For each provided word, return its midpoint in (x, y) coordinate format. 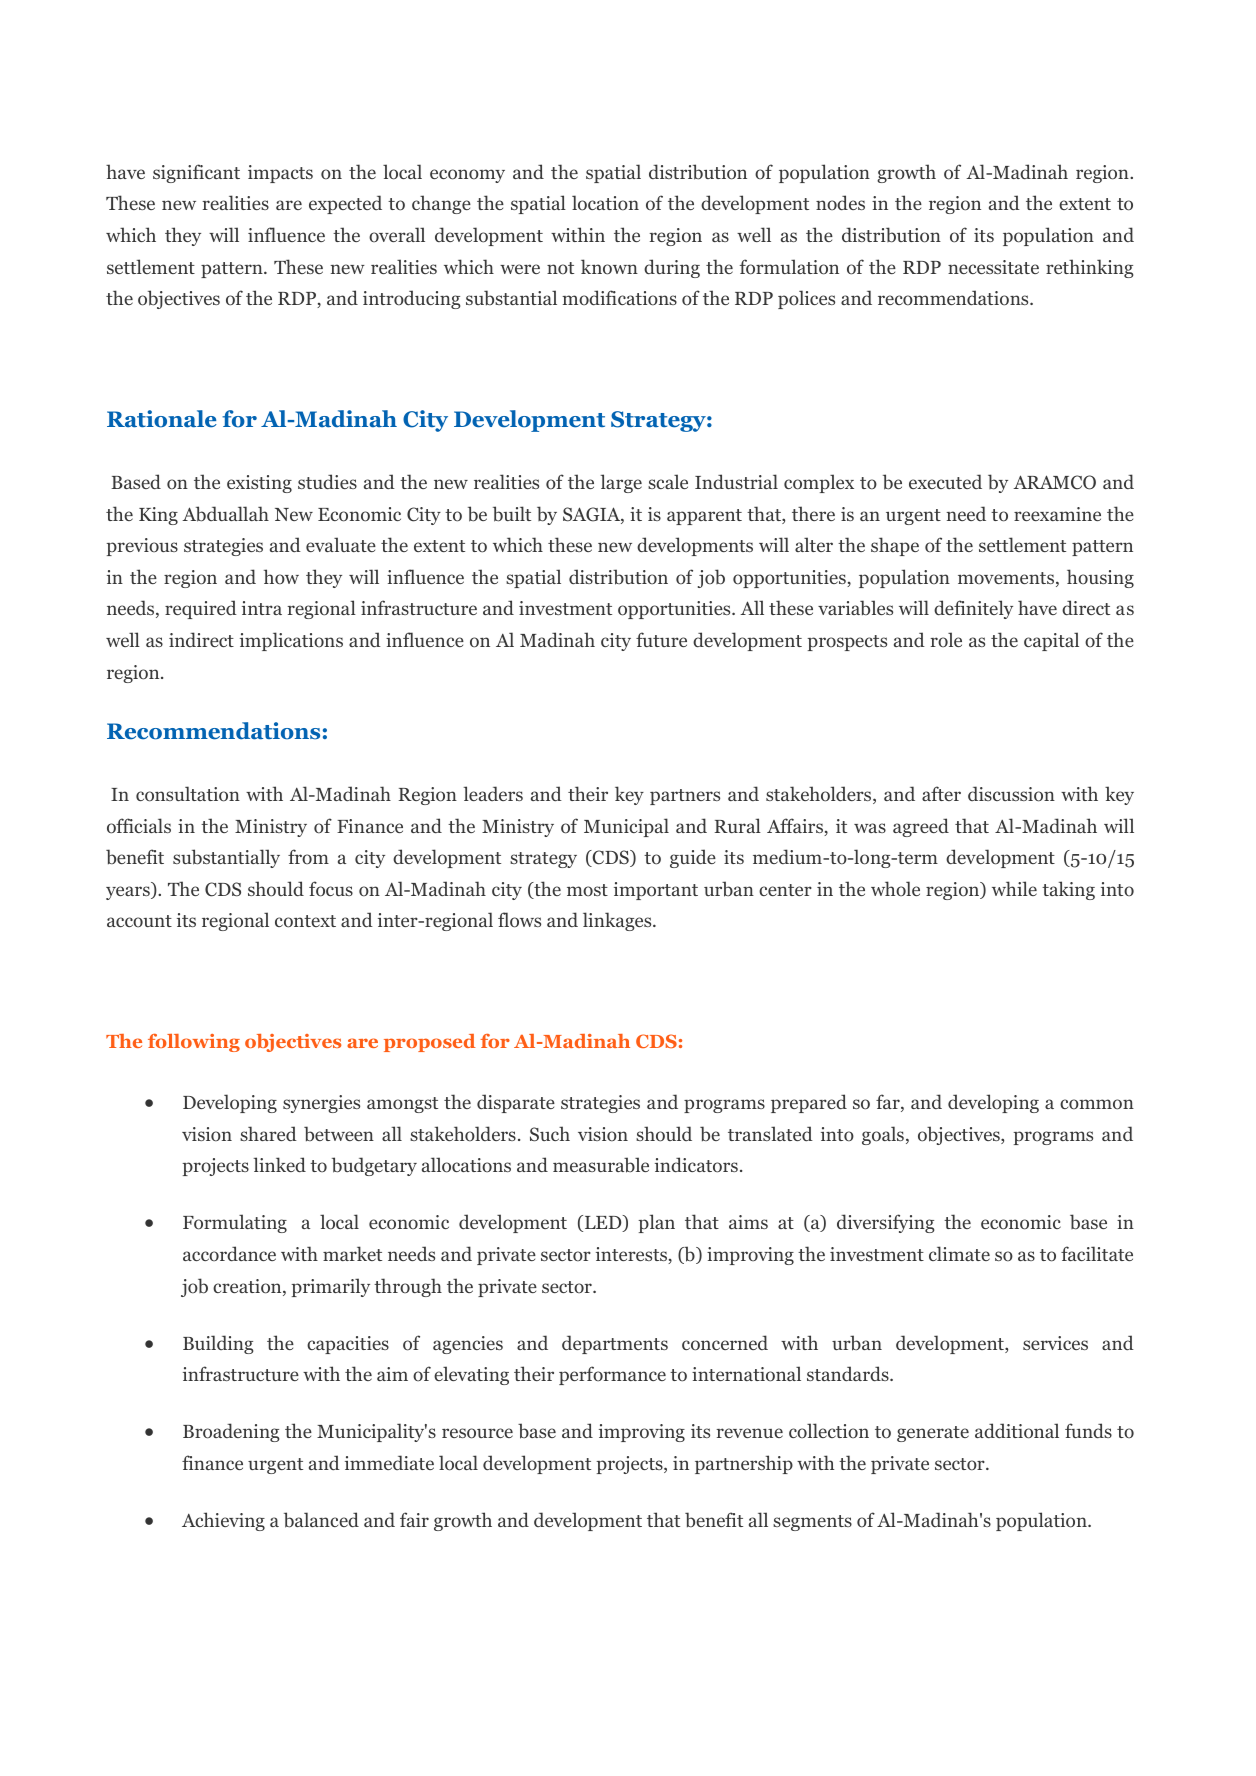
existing (259, 484)
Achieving (223, 1521)
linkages (618, 921)
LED (603, 1223)
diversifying (885, 1223)
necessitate (993, 267)
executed (945, 481)
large (621, 483)
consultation (188, 794)
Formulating (235, 1223)
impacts (280, 174)
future (661, 639)
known (609, 267)
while (1014, 888)
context (305, 921)
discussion (1011, 794)
